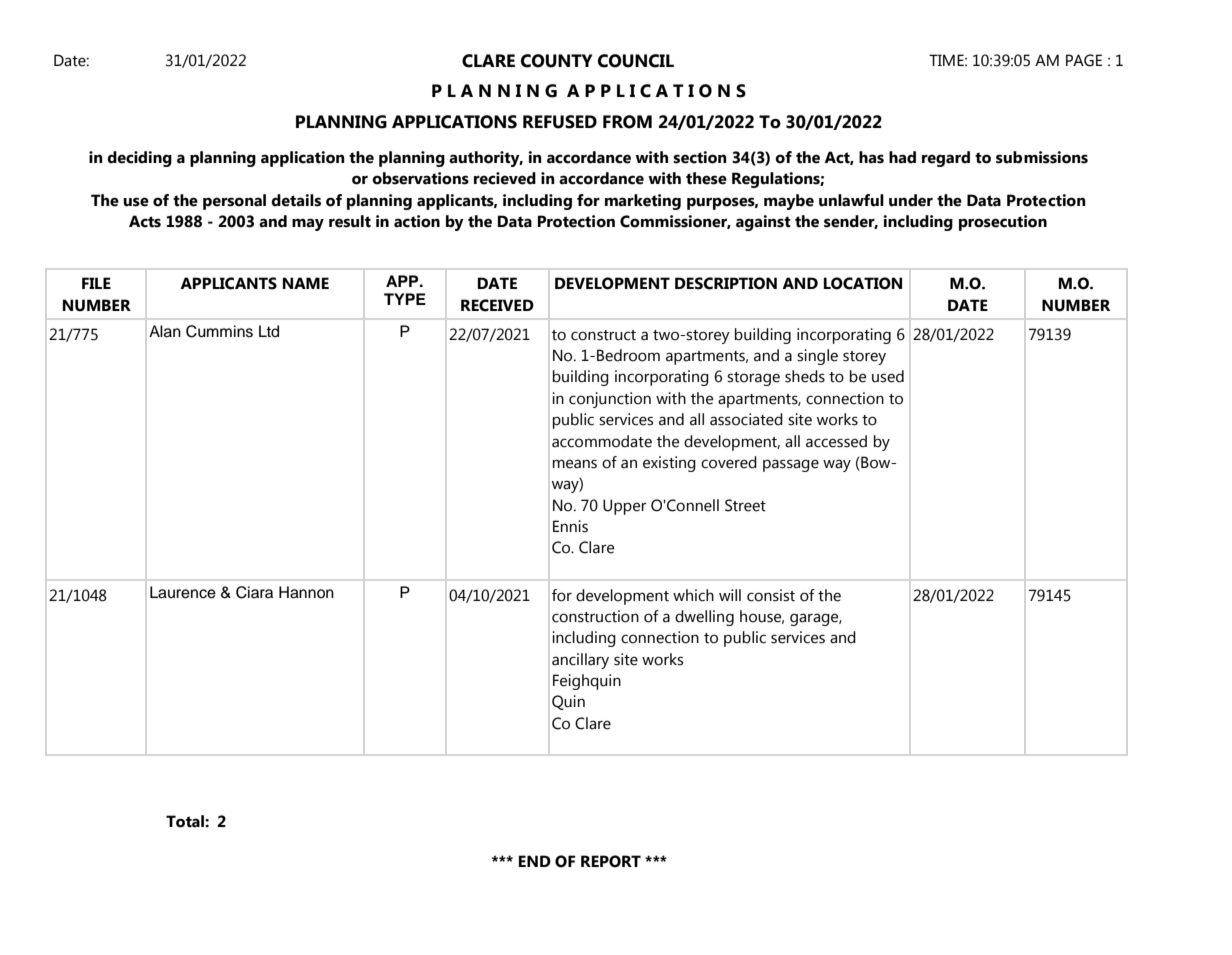 The image size is (1232, 955). Describe the element at coordinates (575, 464) in the page. I see `means` at that location.
